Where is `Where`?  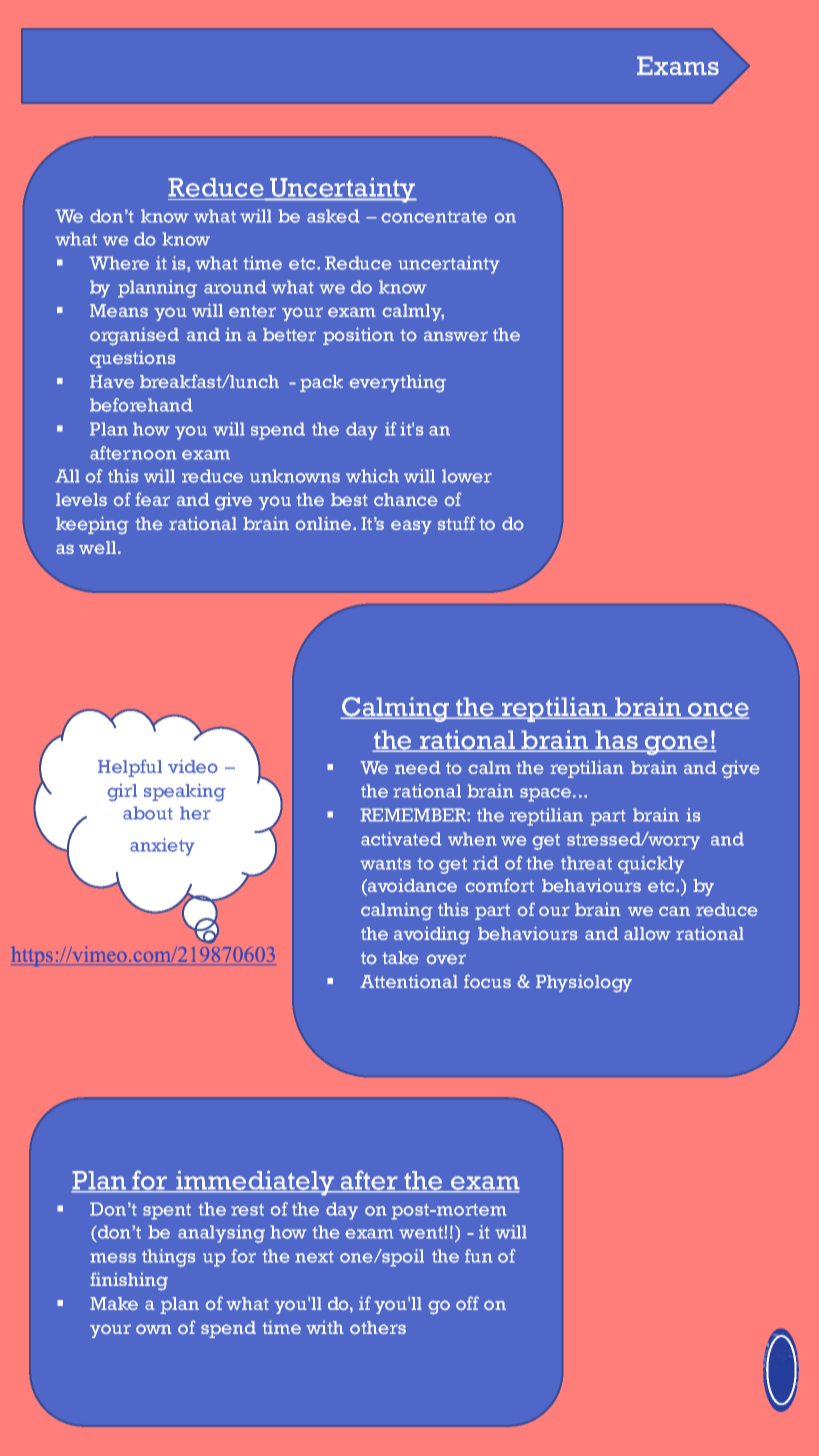 Where is located at coordinates (119, 263).
